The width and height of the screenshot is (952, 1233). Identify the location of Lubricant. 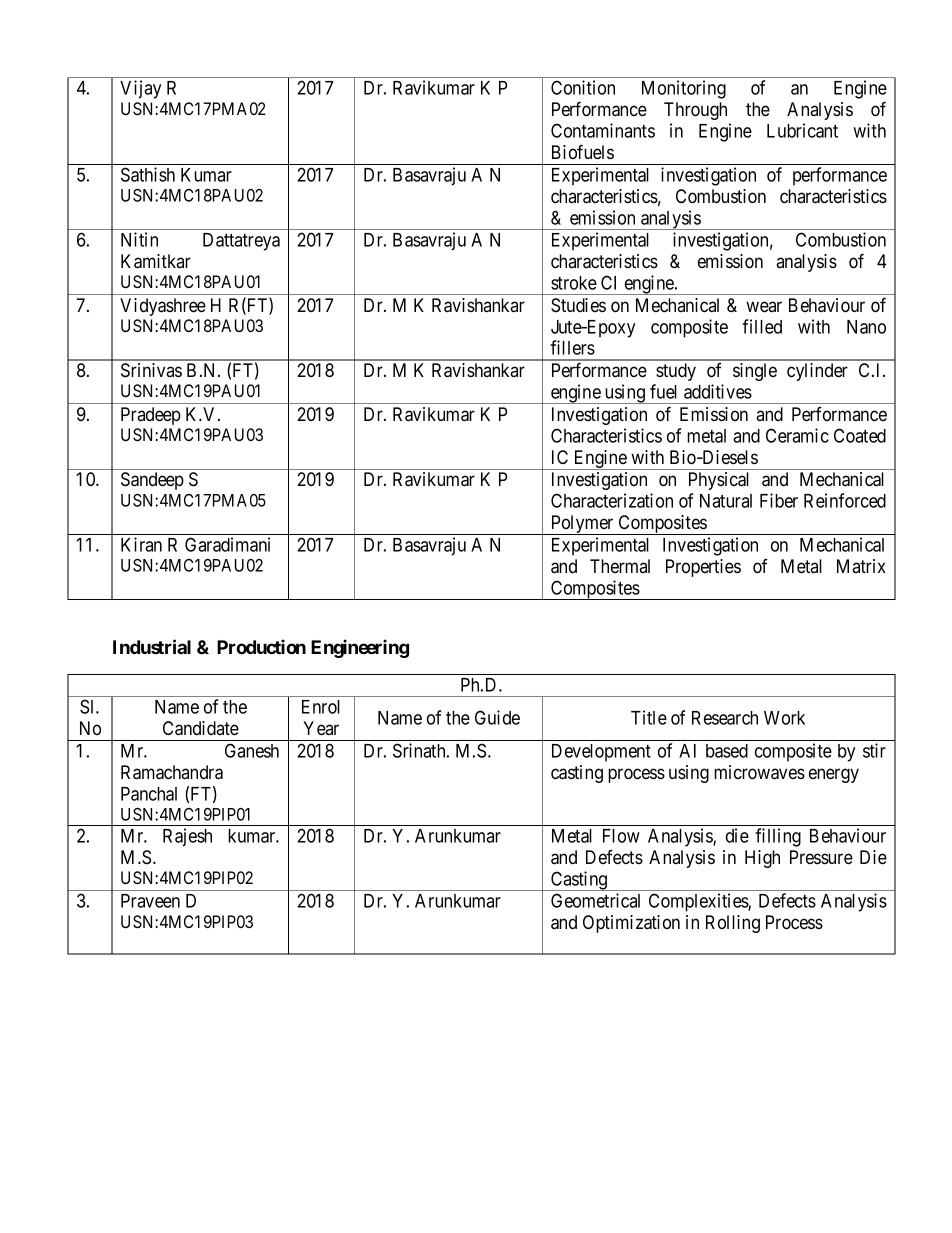
(802, 130).
